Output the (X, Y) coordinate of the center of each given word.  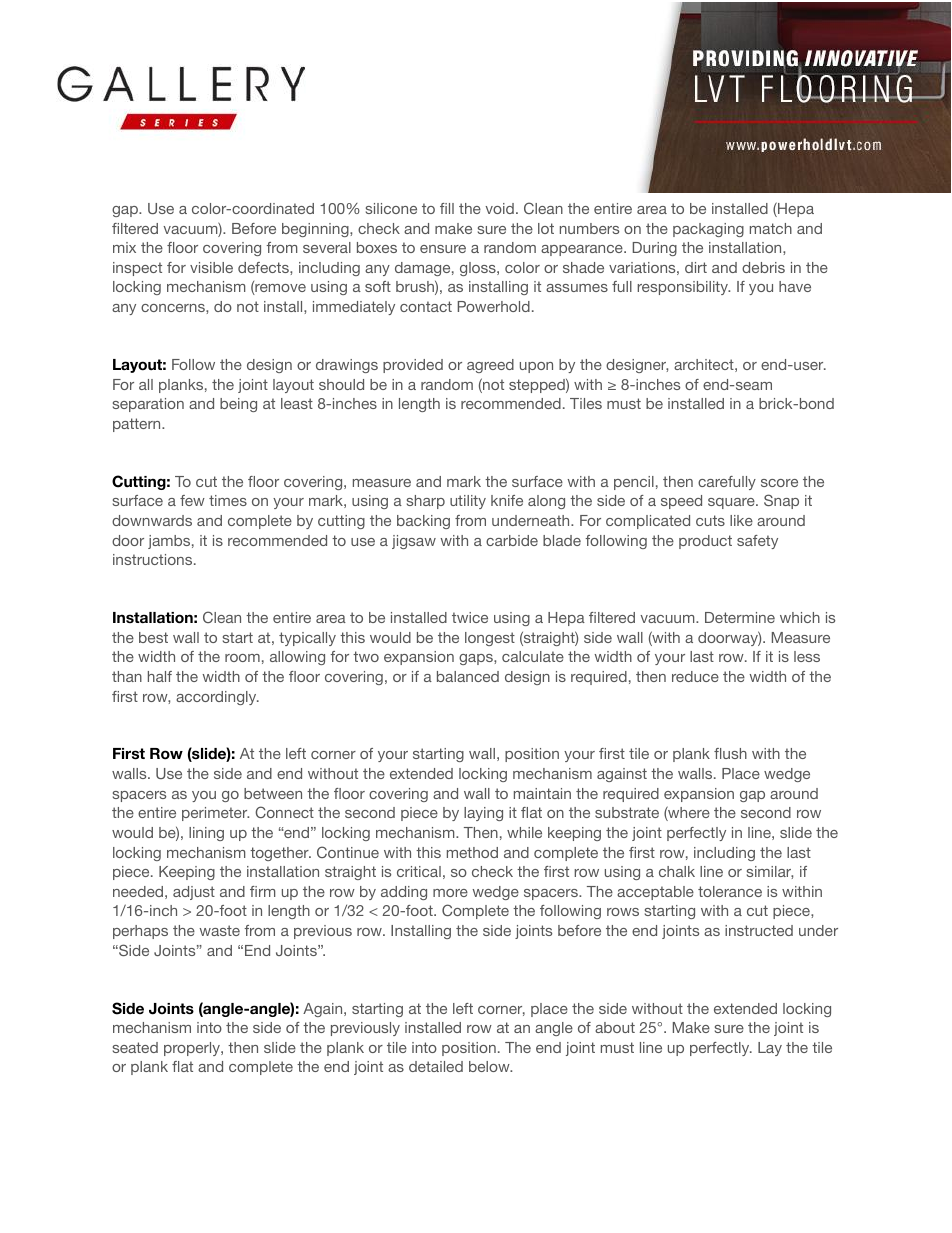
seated (135, 1047)
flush (730, 753)
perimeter (215, 814)
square (732, 503)
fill (447, 208)
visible (211, 267)
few (192, 500)
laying (483, 814)
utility (468, 502)
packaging (708, 230)
